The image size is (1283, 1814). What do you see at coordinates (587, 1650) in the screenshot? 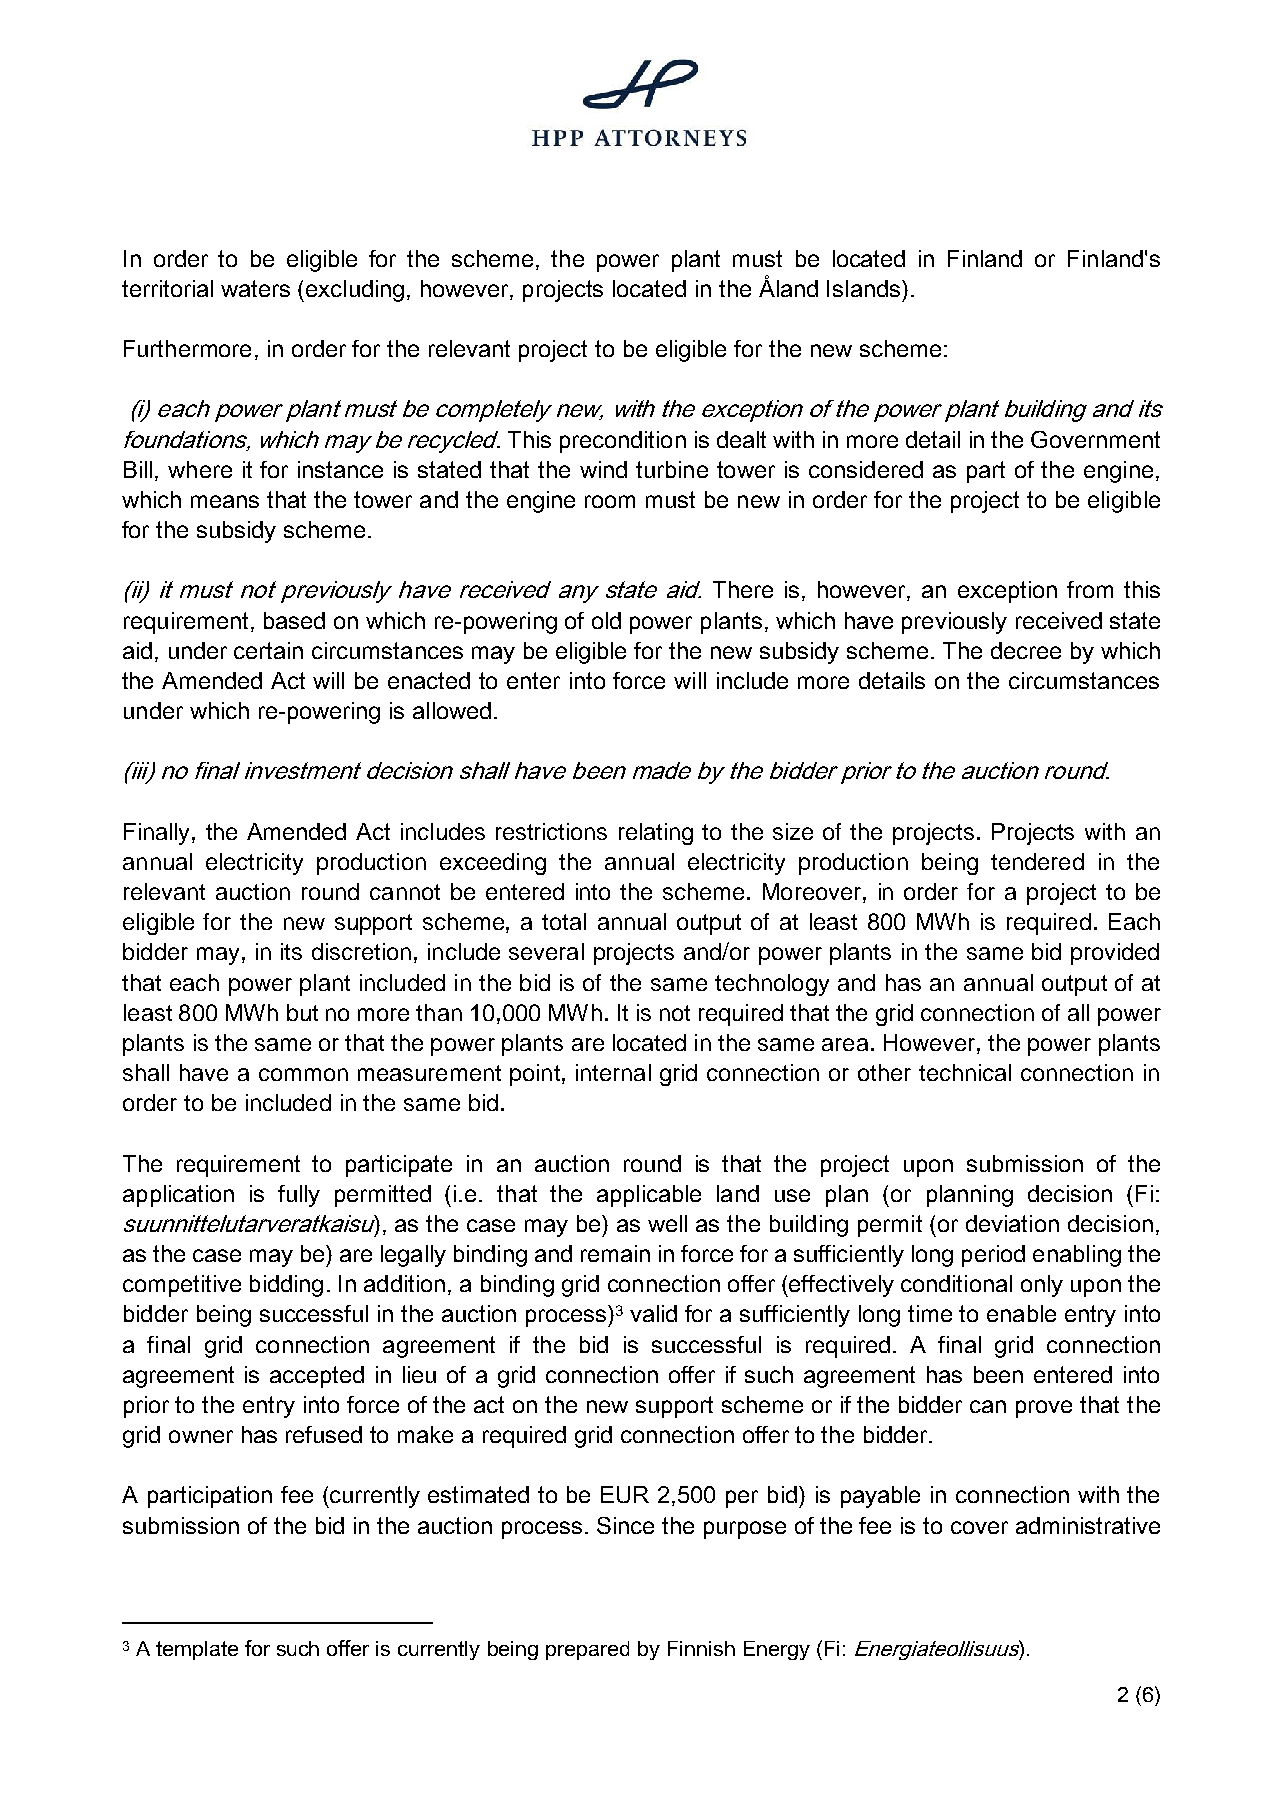
I see `prepared` at bounding box center [587, 1650].
